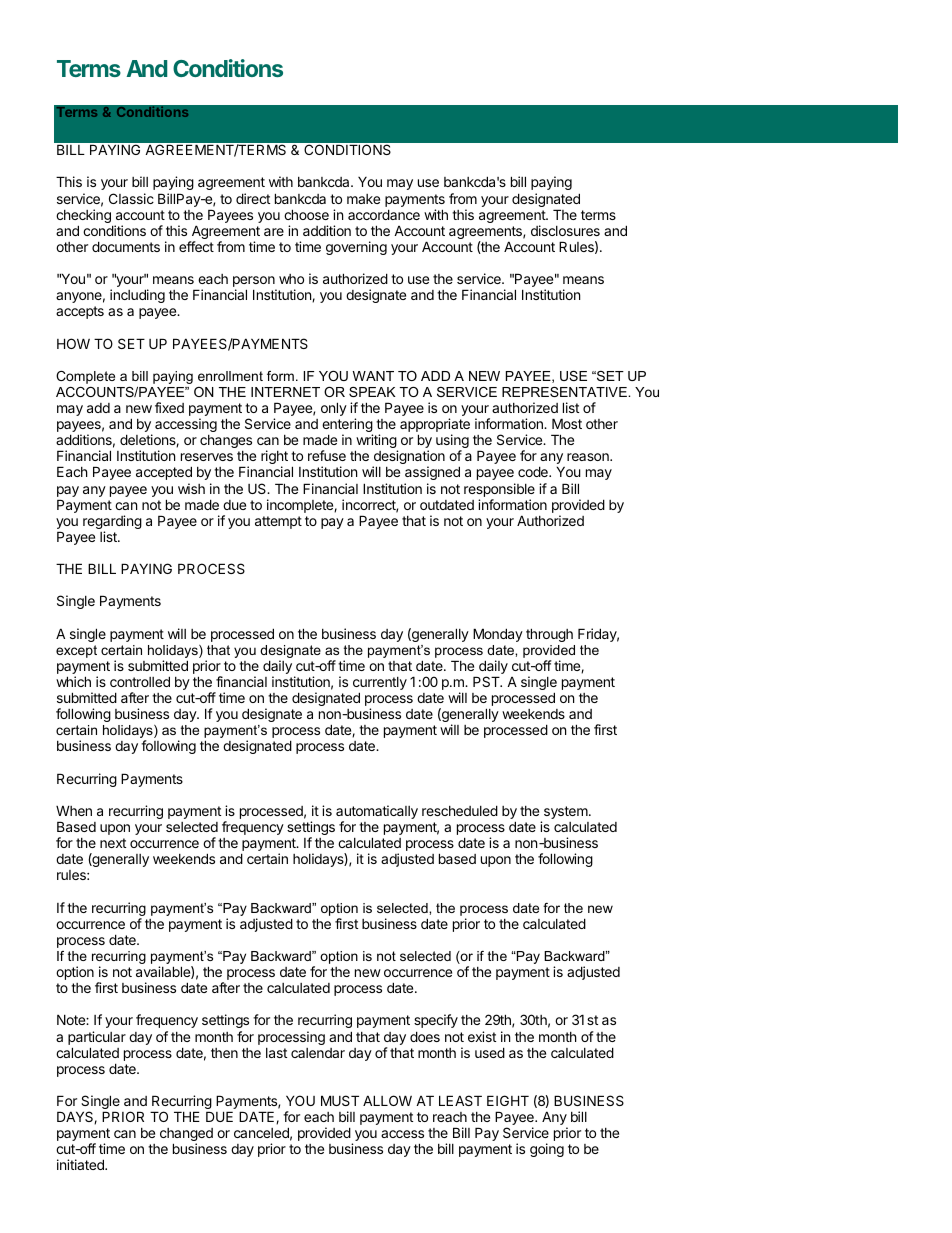 Image resolution: width=952 pixels, height=1233 pixels. What do you see at coordinates (340, 1100) in the screenshot?
I see `MUST` at bounding box center [340, 1100].
